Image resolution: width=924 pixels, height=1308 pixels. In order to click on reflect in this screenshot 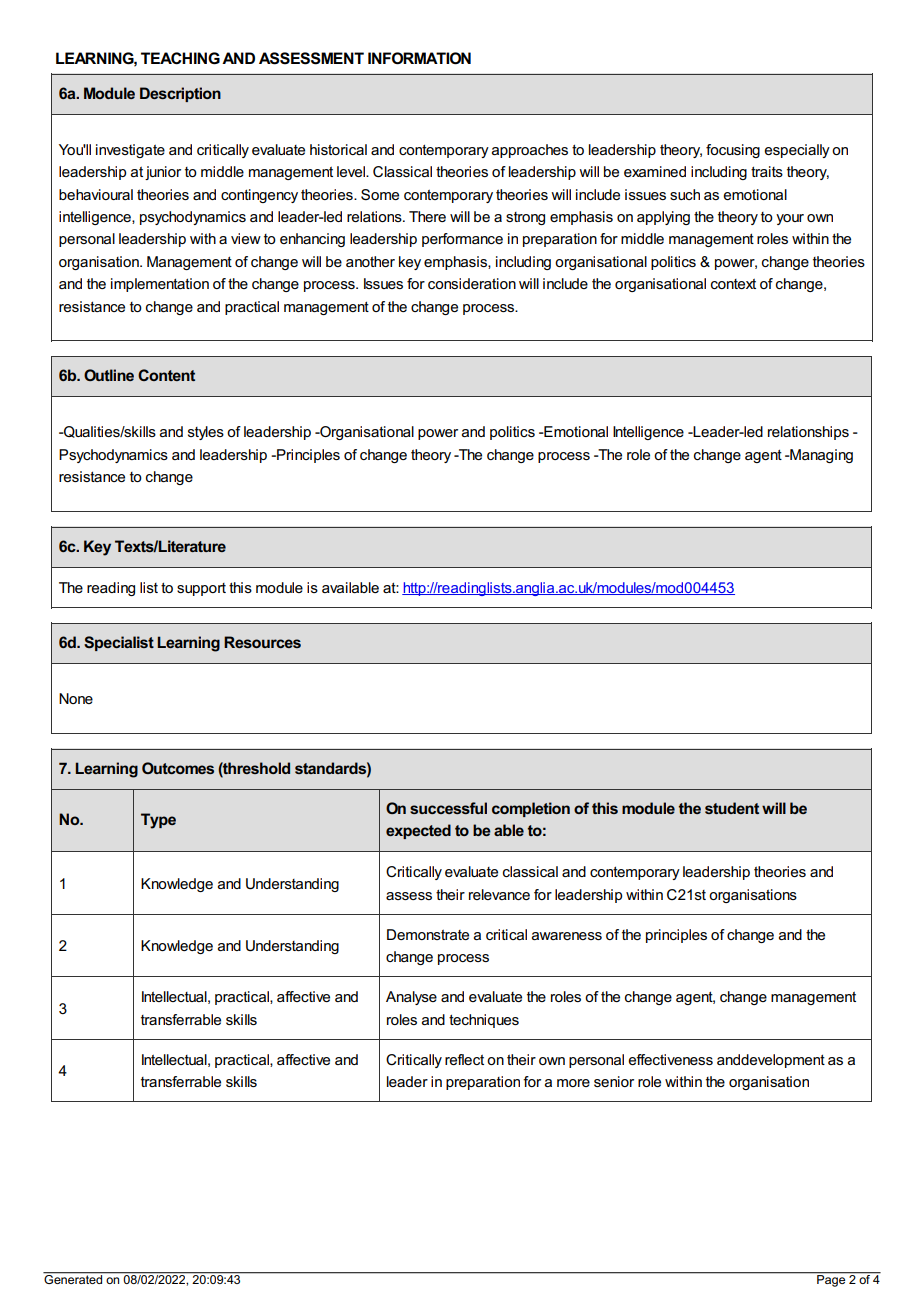, I will do `click(464, 1059)`.
